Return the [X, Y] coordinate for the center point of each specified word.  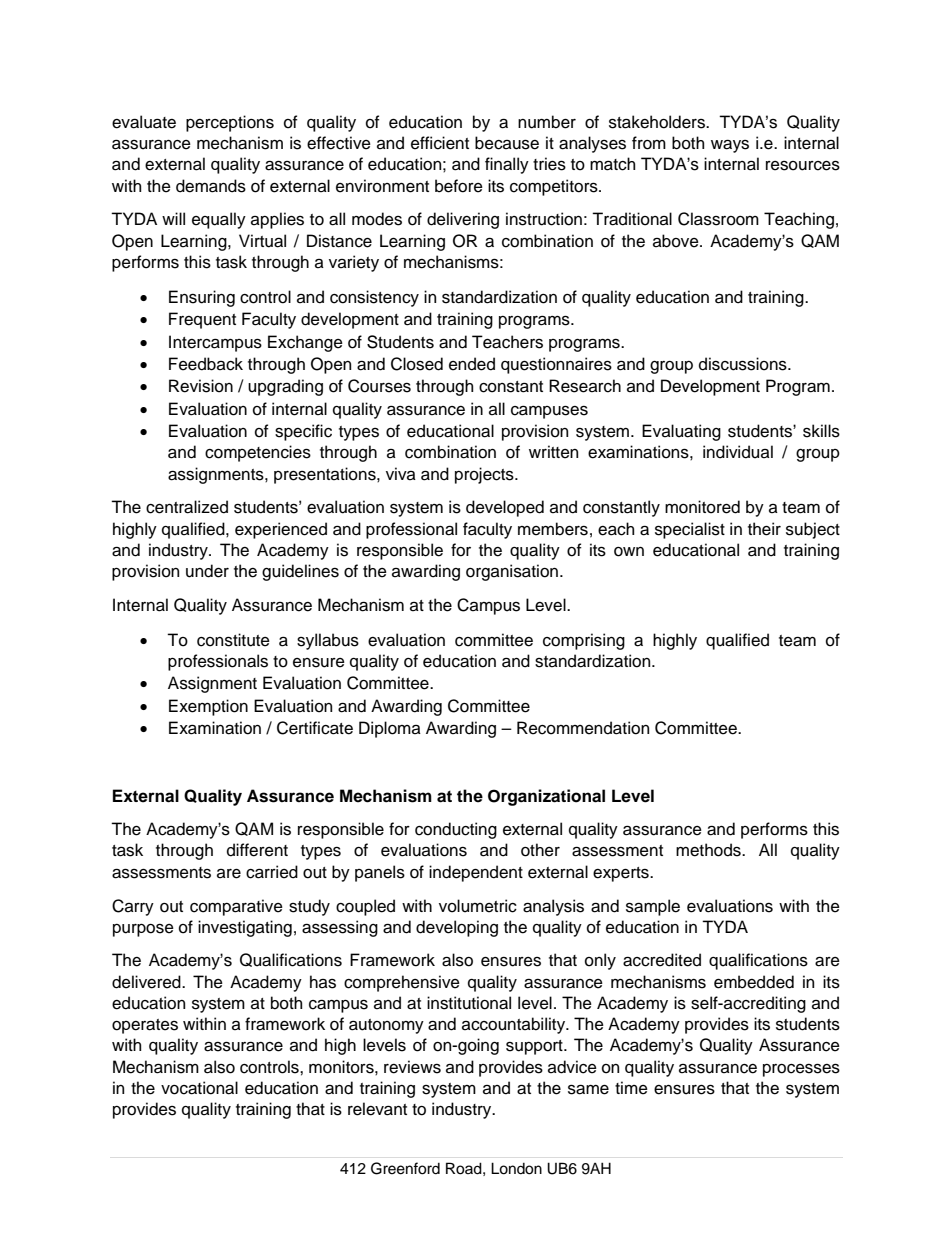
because [507, 143]
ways [730, 146]
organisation [512, 572]
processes [801, 1070]
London [516, 1168]
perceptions [230, 123]
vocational [199, 1088]
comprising [584, 641]
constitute [233, 640]
